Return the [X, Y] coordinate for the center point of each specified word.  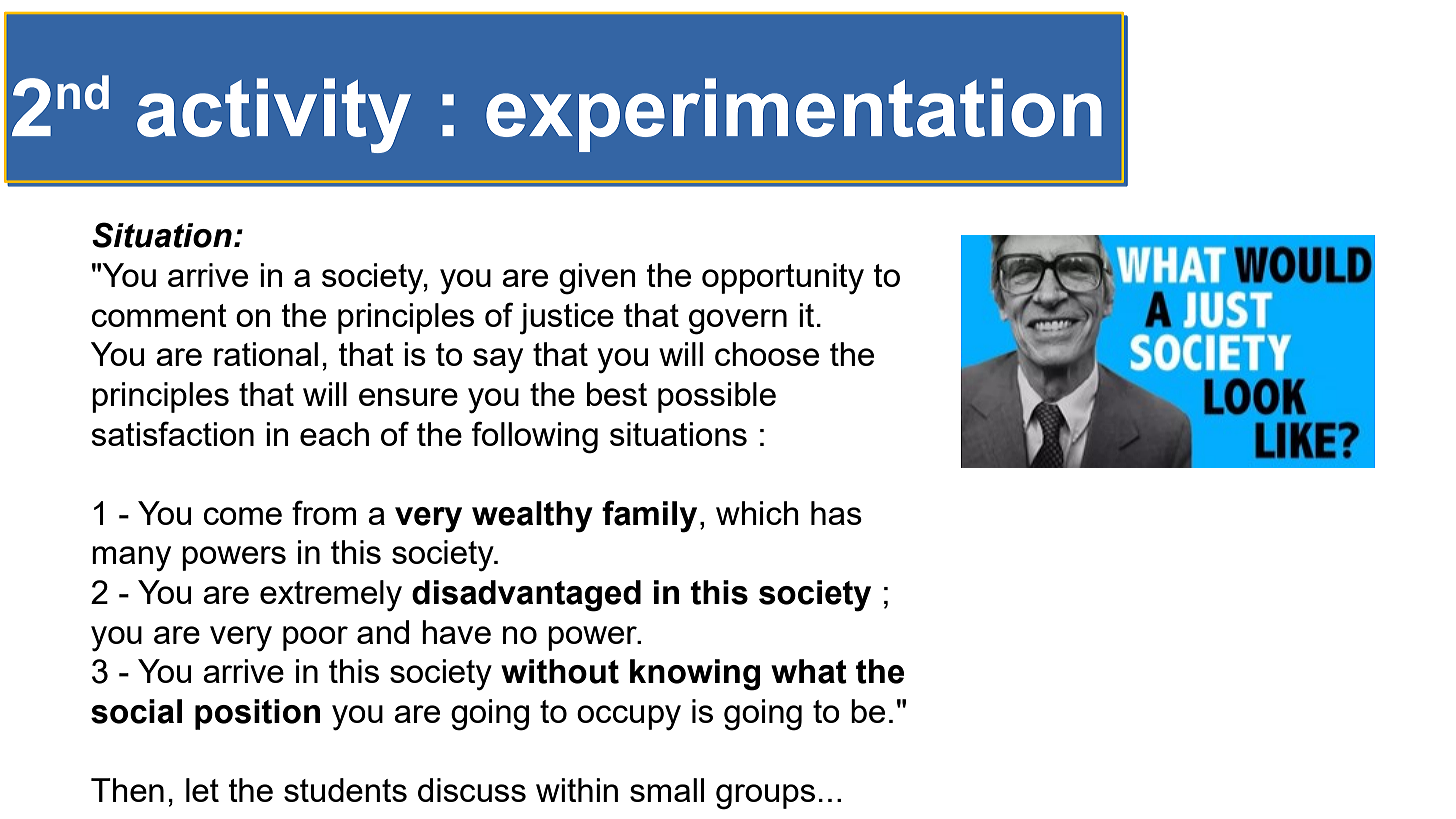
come [243, 516]
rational [266, 354]
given [597, 279]
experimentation [794, 115]
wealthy [532, 517]
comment [159, 315]
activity [274, 115]
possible [717, 397]
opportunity [783, 279]
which [757, 513]
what [809, 671]
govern [738, 322]
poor [315, 638]
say [498, 361]
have [456, 632]
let [202, 790]
